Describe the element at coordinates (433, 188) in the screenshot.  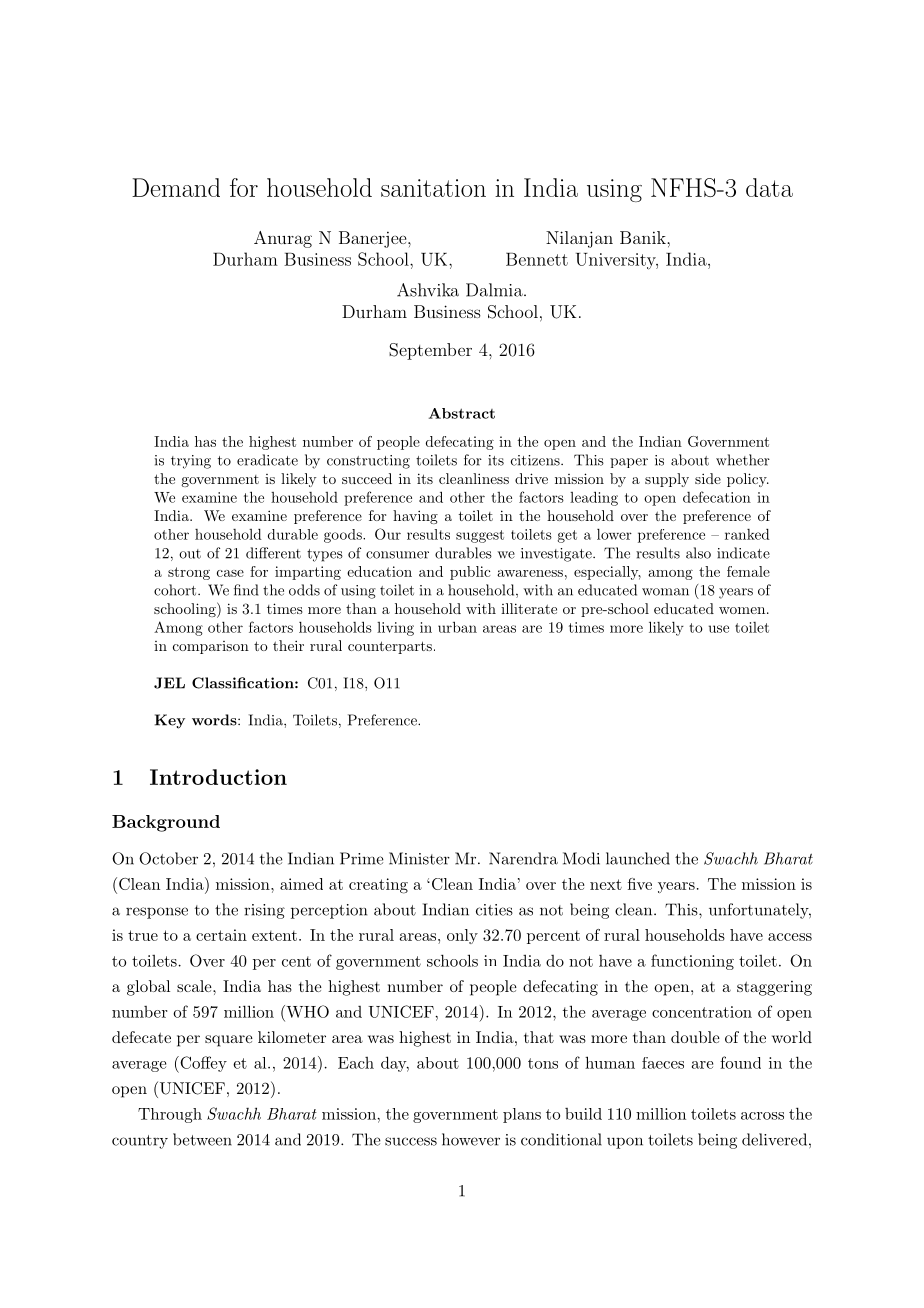
I see `sanitation` at that location.
